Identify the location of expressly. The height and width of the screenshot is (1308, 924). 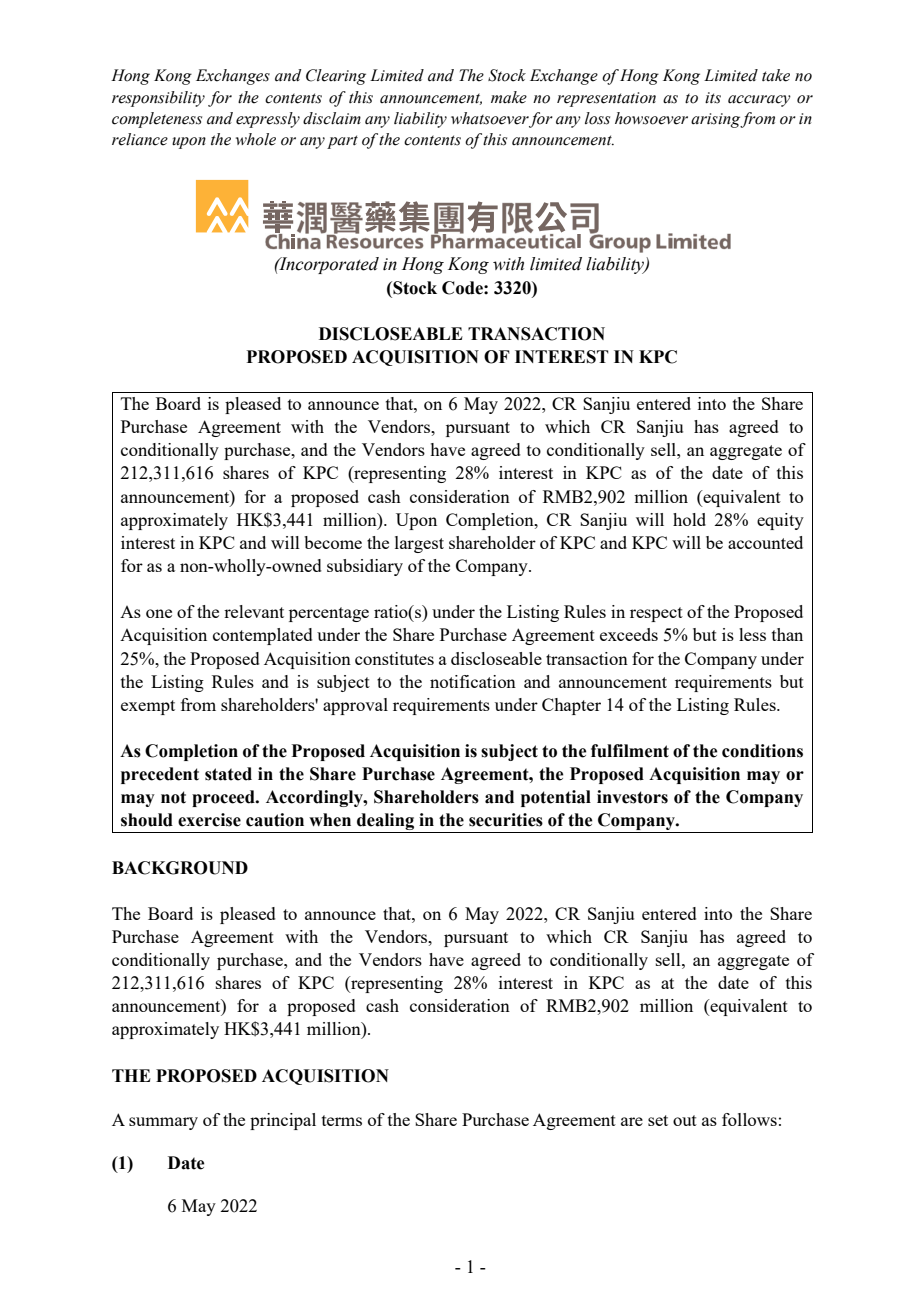
(268, 120).
